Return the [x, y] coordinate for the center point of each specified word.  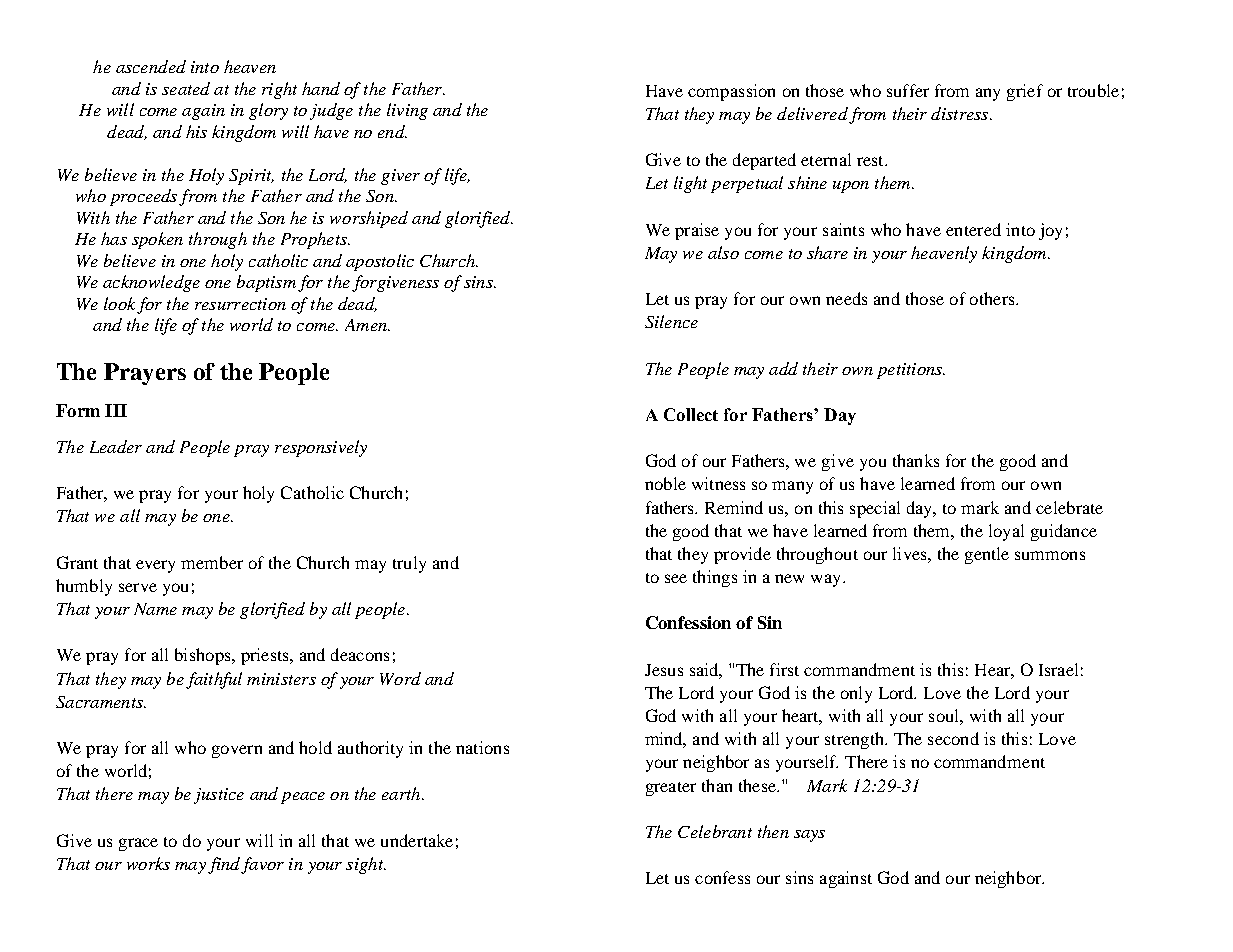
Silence [671, 321]
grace [138, 844]
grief [1025, 92]
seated [186, 88]
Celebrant [715, 831]
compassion [731, 92]
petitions [911, 371]
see [676, 578]
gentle [987, 555]
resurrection [240, 304]
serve [138, 587]
